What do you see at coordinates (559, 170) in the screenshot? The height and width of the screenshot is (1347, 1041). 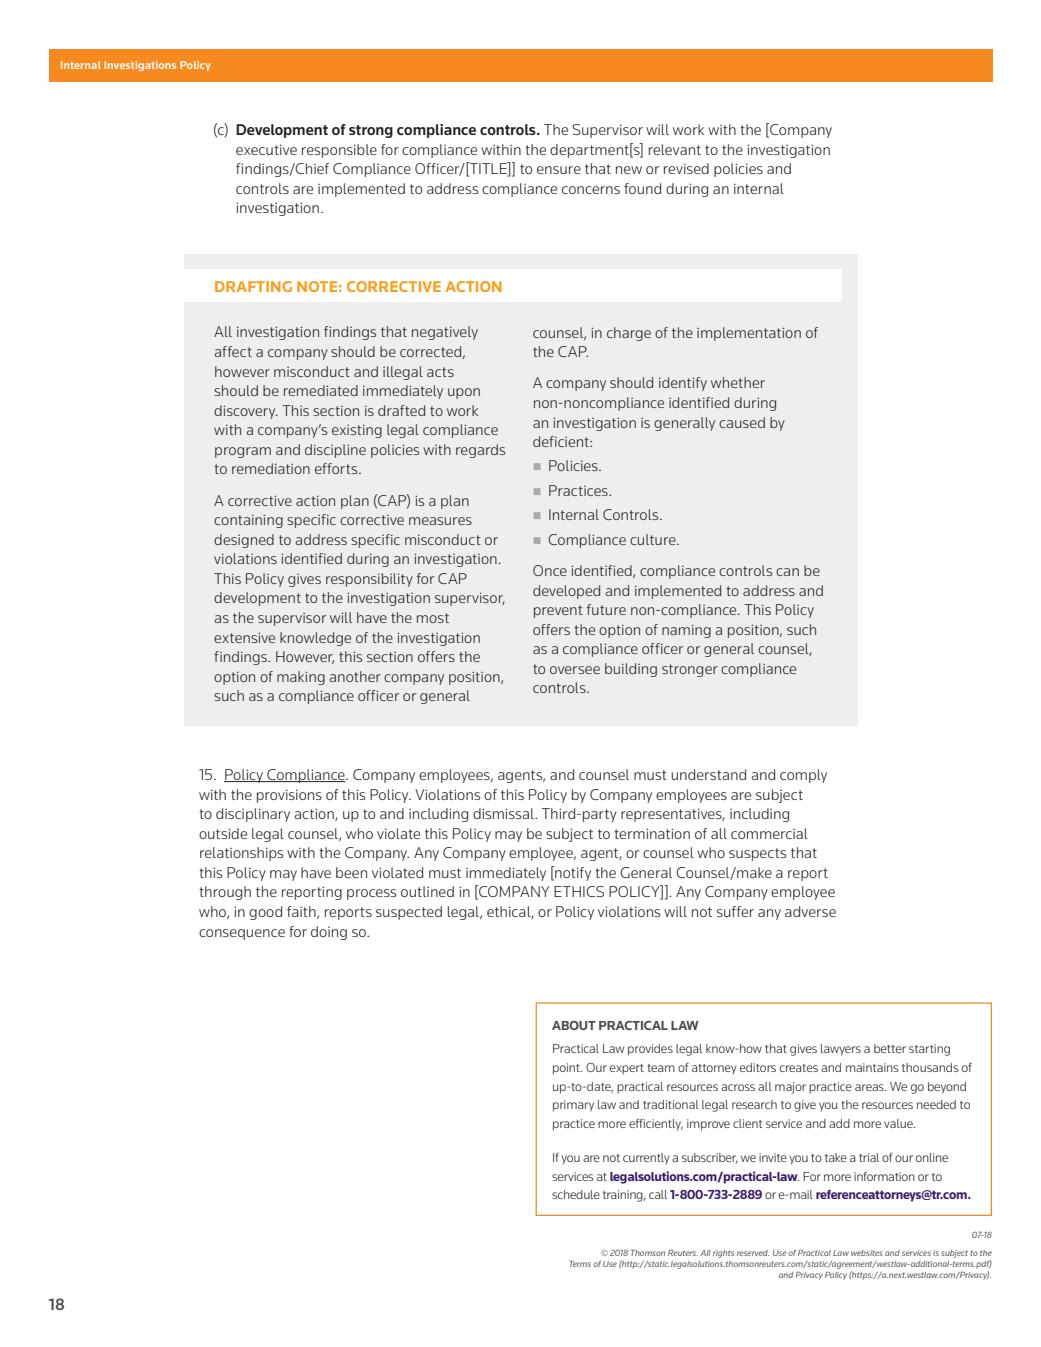 I see `ensure` at bounding box center [559, 170].
